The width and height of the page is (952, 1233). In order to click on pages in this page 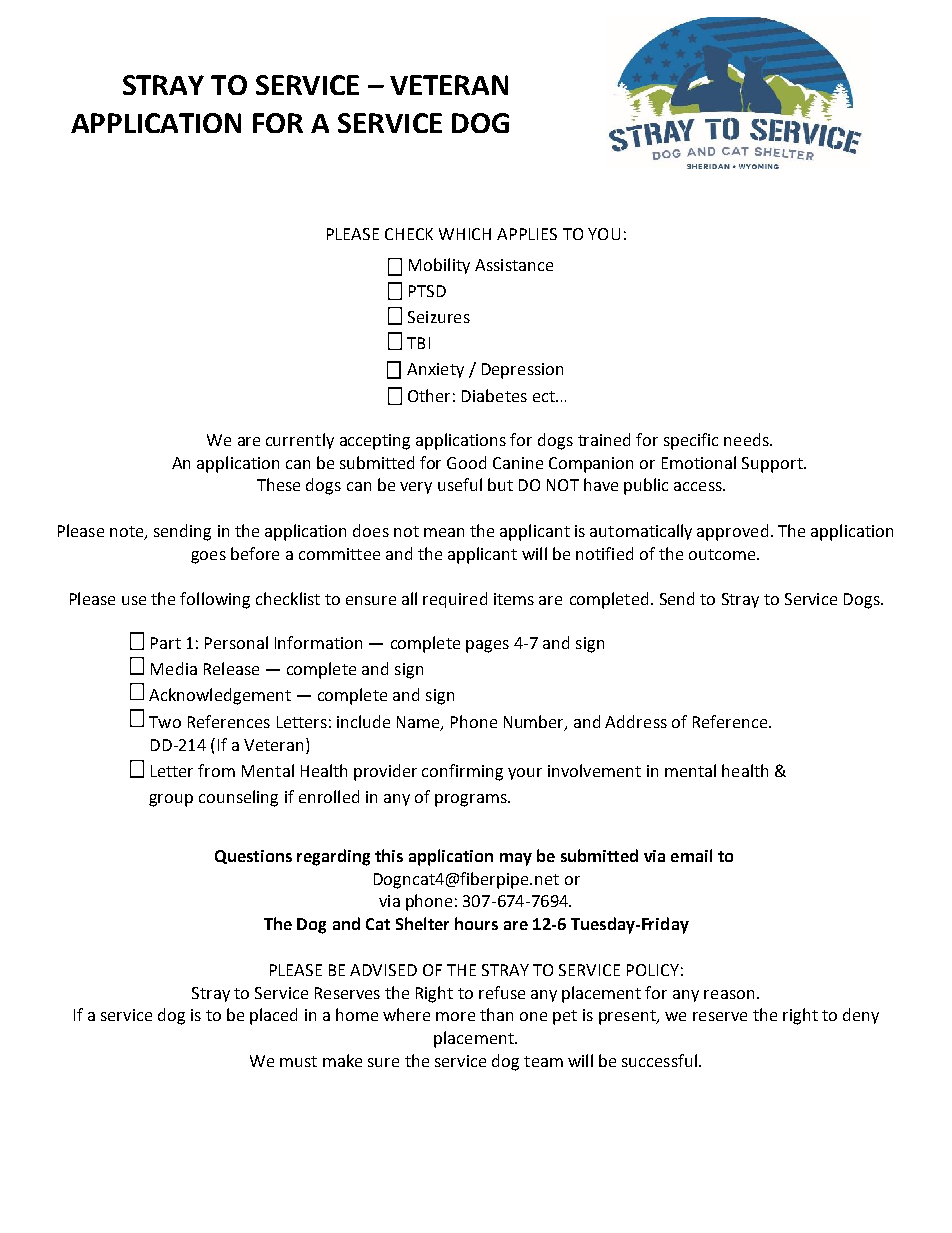, I will do `click(487, 646)`.
